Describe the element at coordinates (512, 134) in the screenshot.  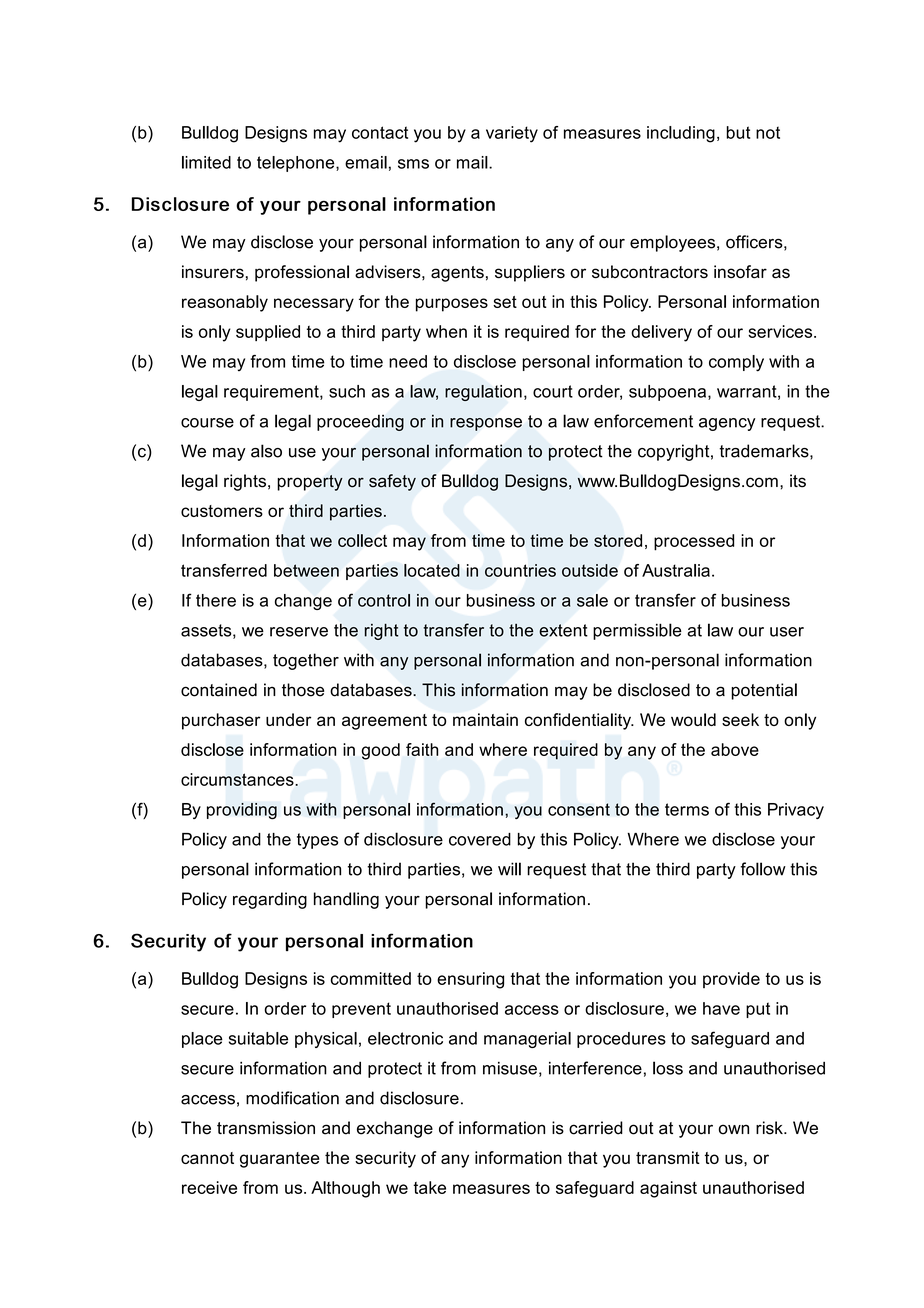
I see `variety` at that location.
